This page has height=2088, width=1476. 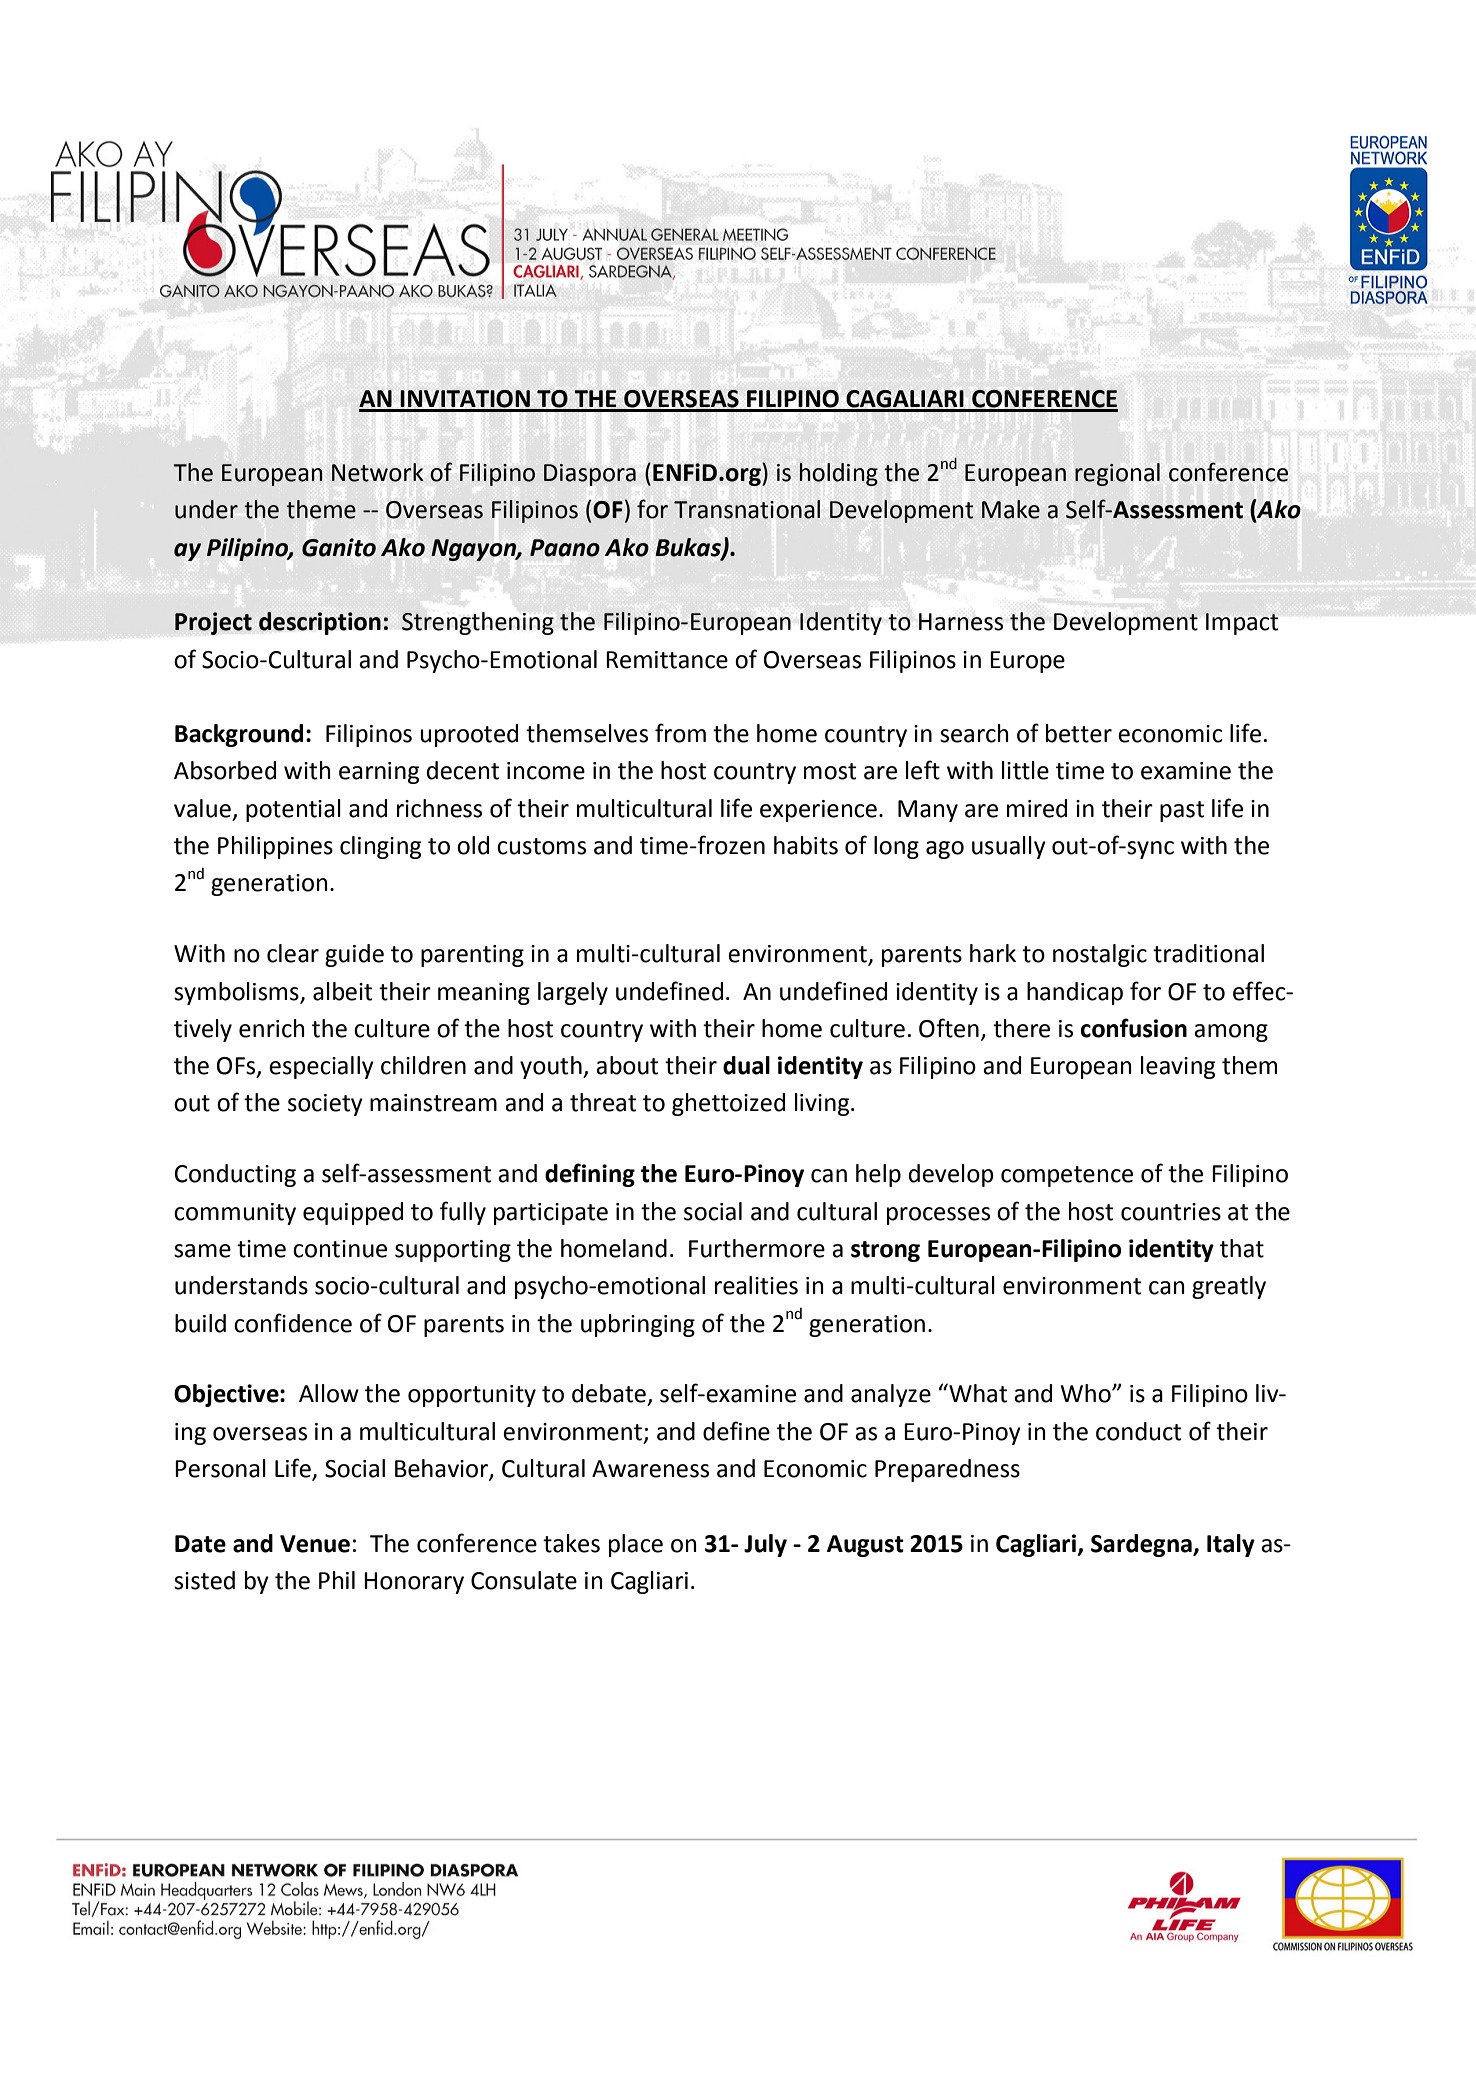 What do you see at coordinates (1134, 1028) in the page?
I see `confusion` at bounding box center [1134, 1028].
